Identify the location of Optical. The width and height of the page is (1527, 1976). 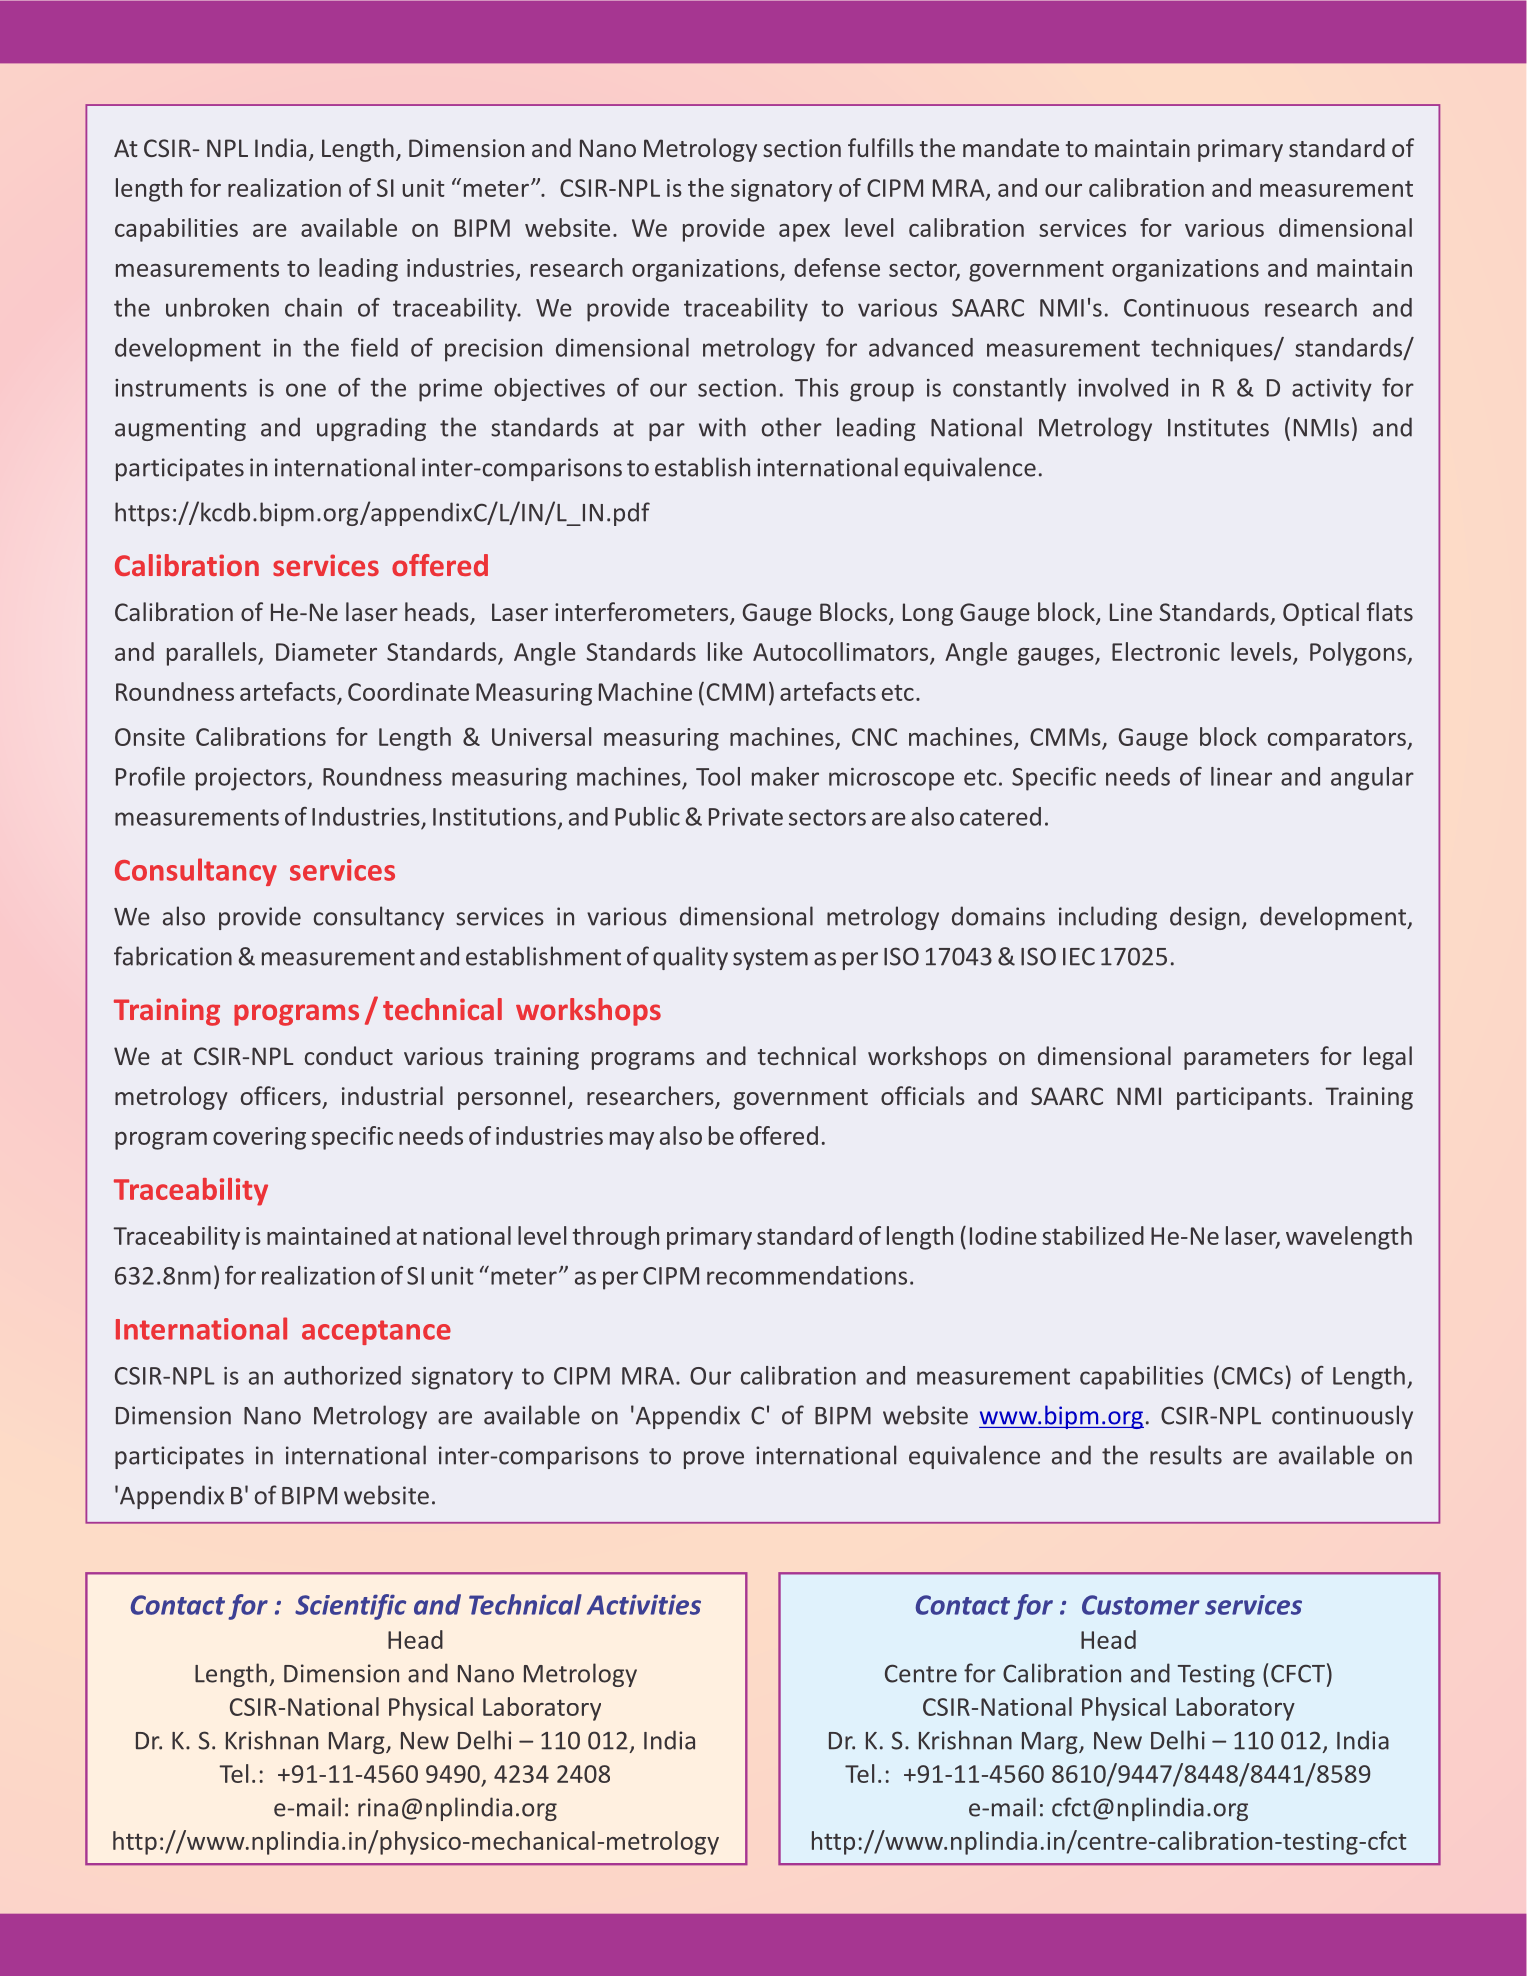
(1321, 614).
